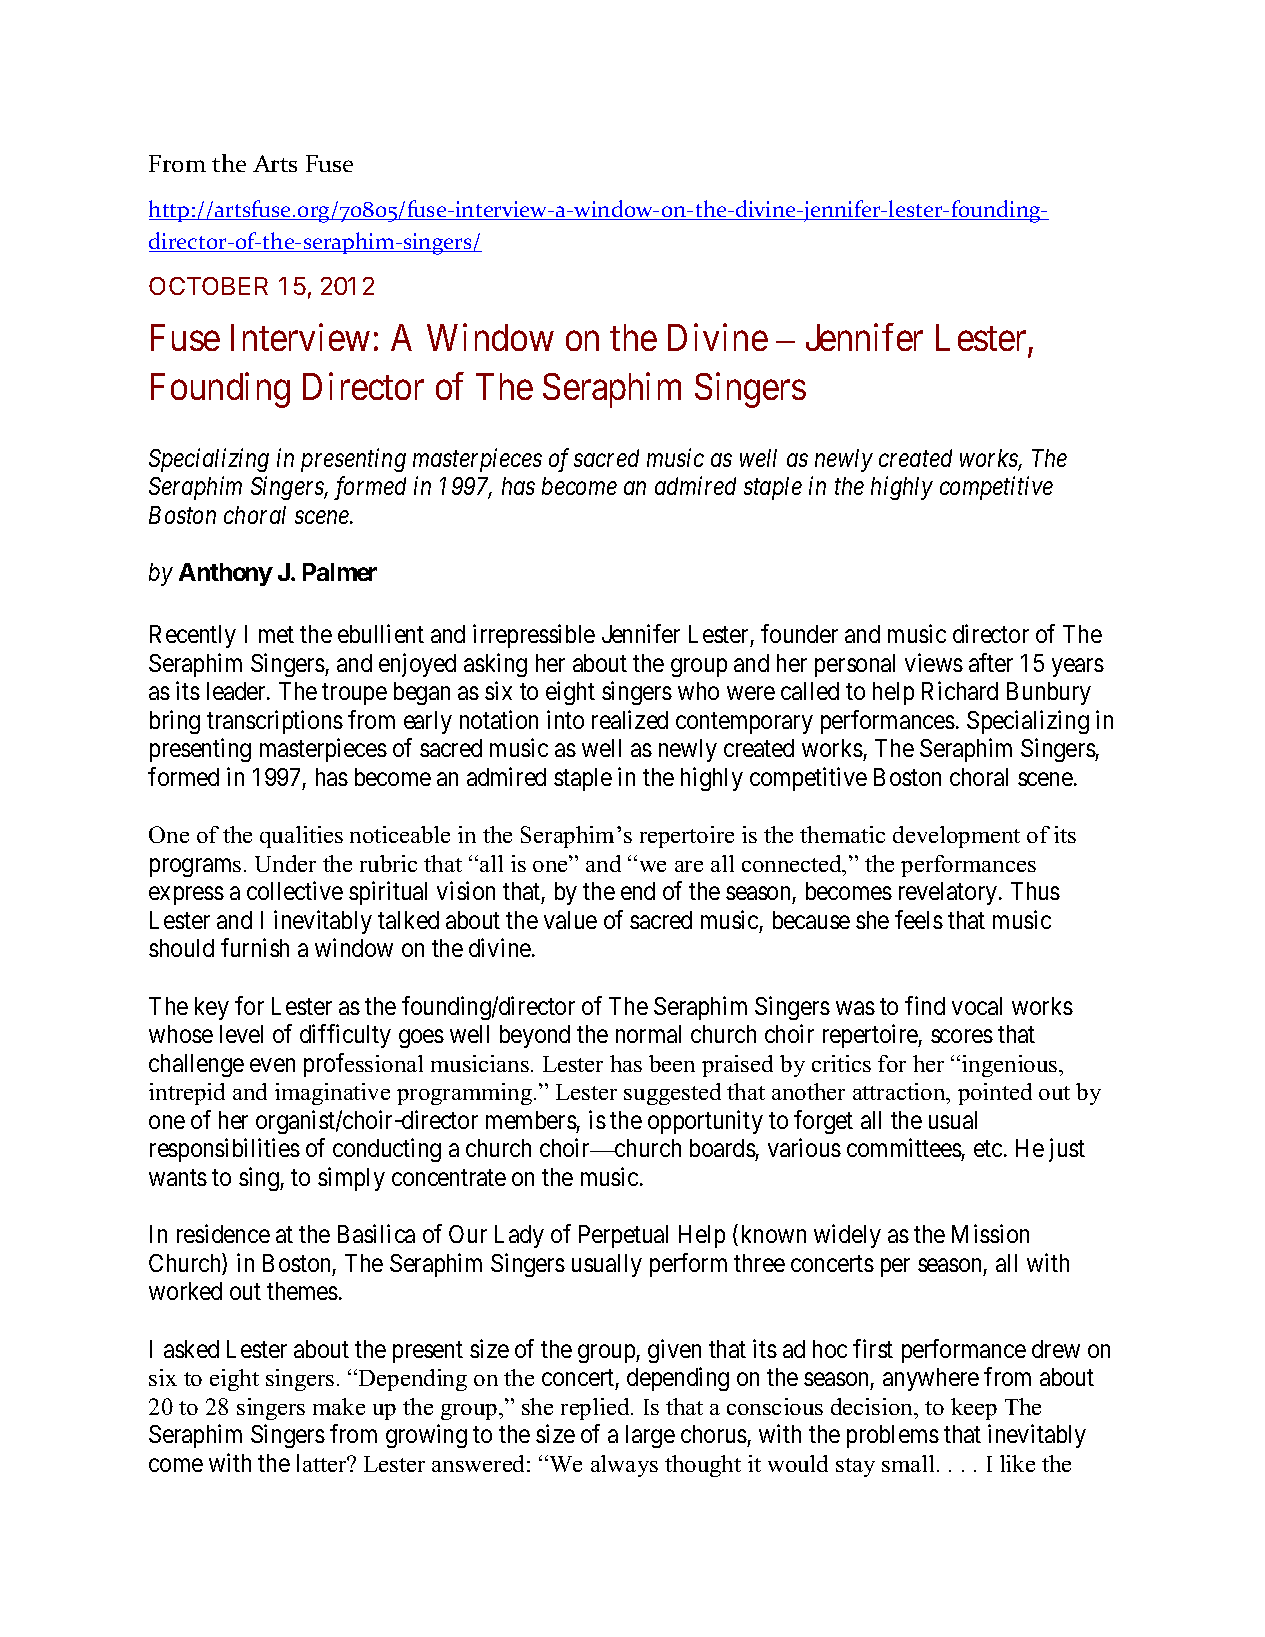 The width and height of the page is (1265, 1637). What do you see at coordinates (255, 947) in the page?
I see `furnish` at bounding box center [255, 947].
